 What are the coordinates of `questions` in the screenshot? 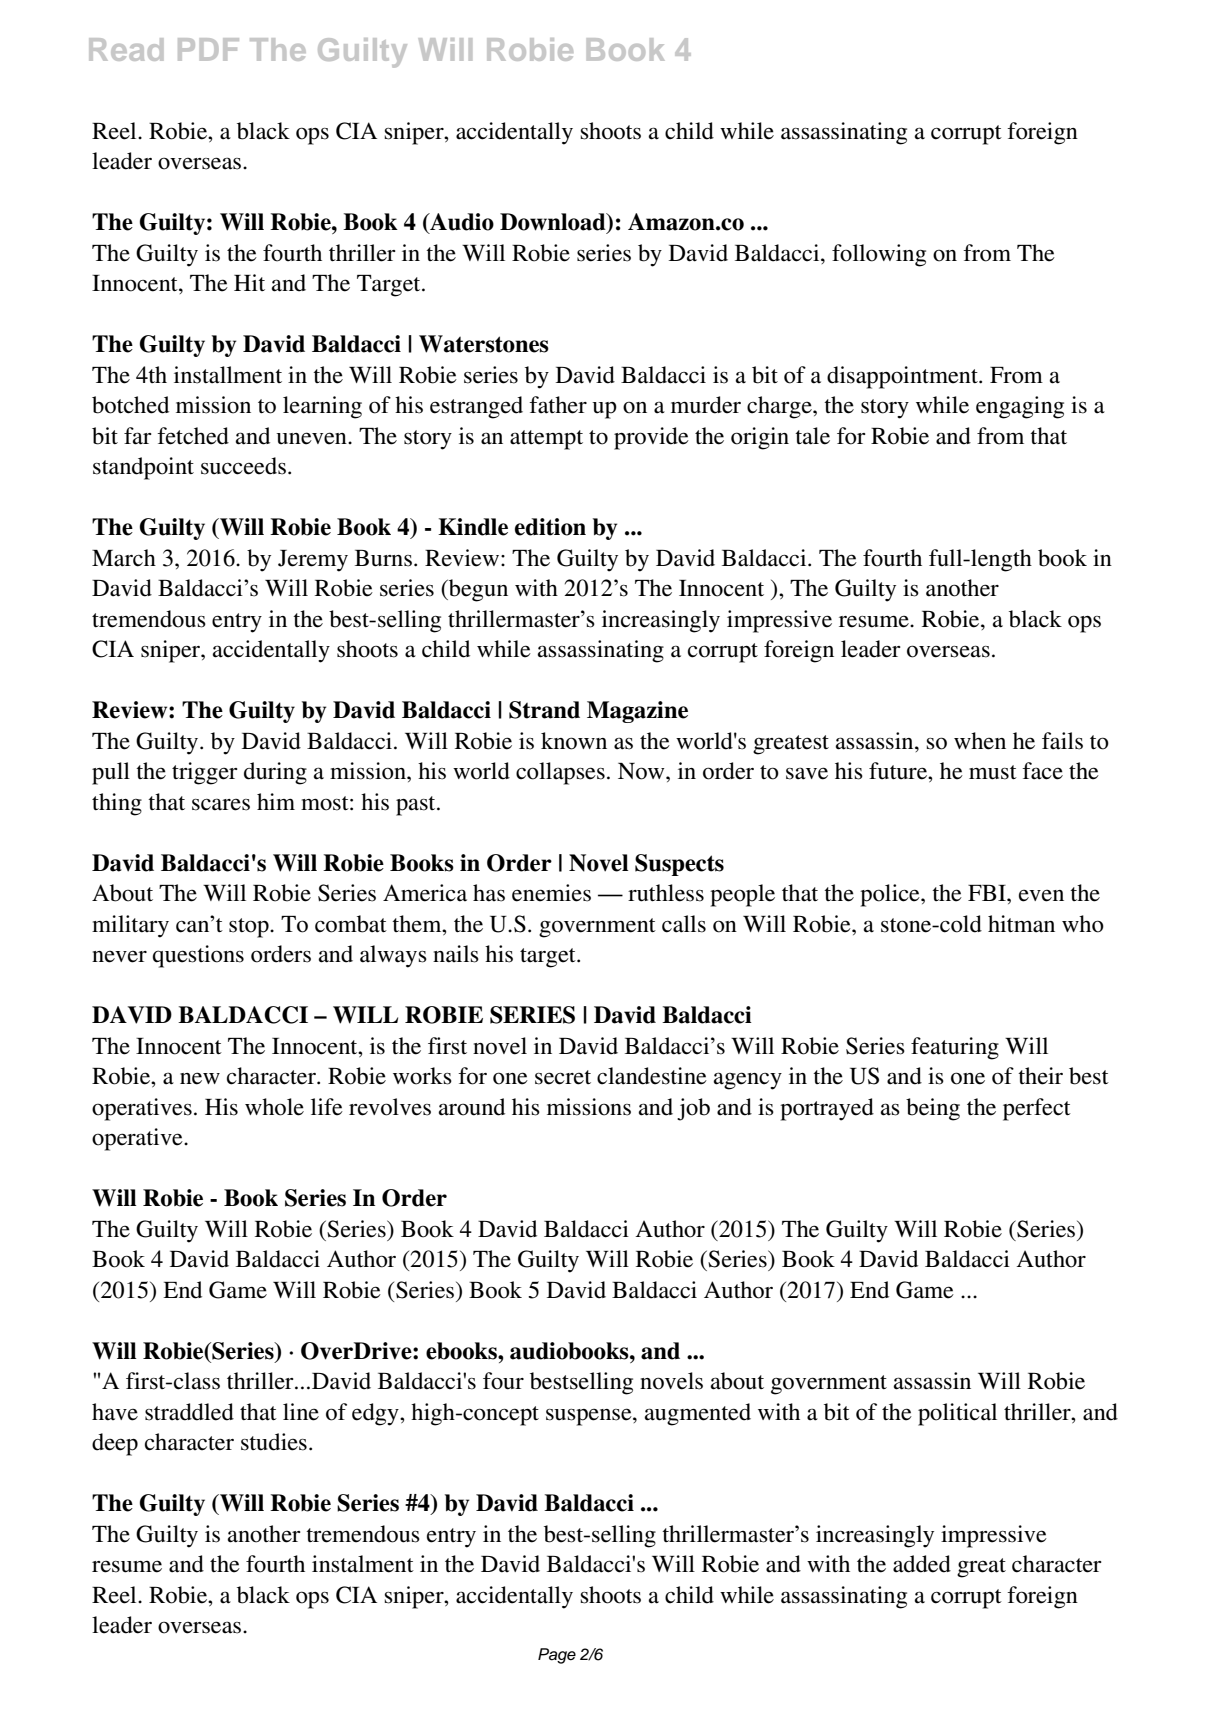 It's located at (198, 956).
